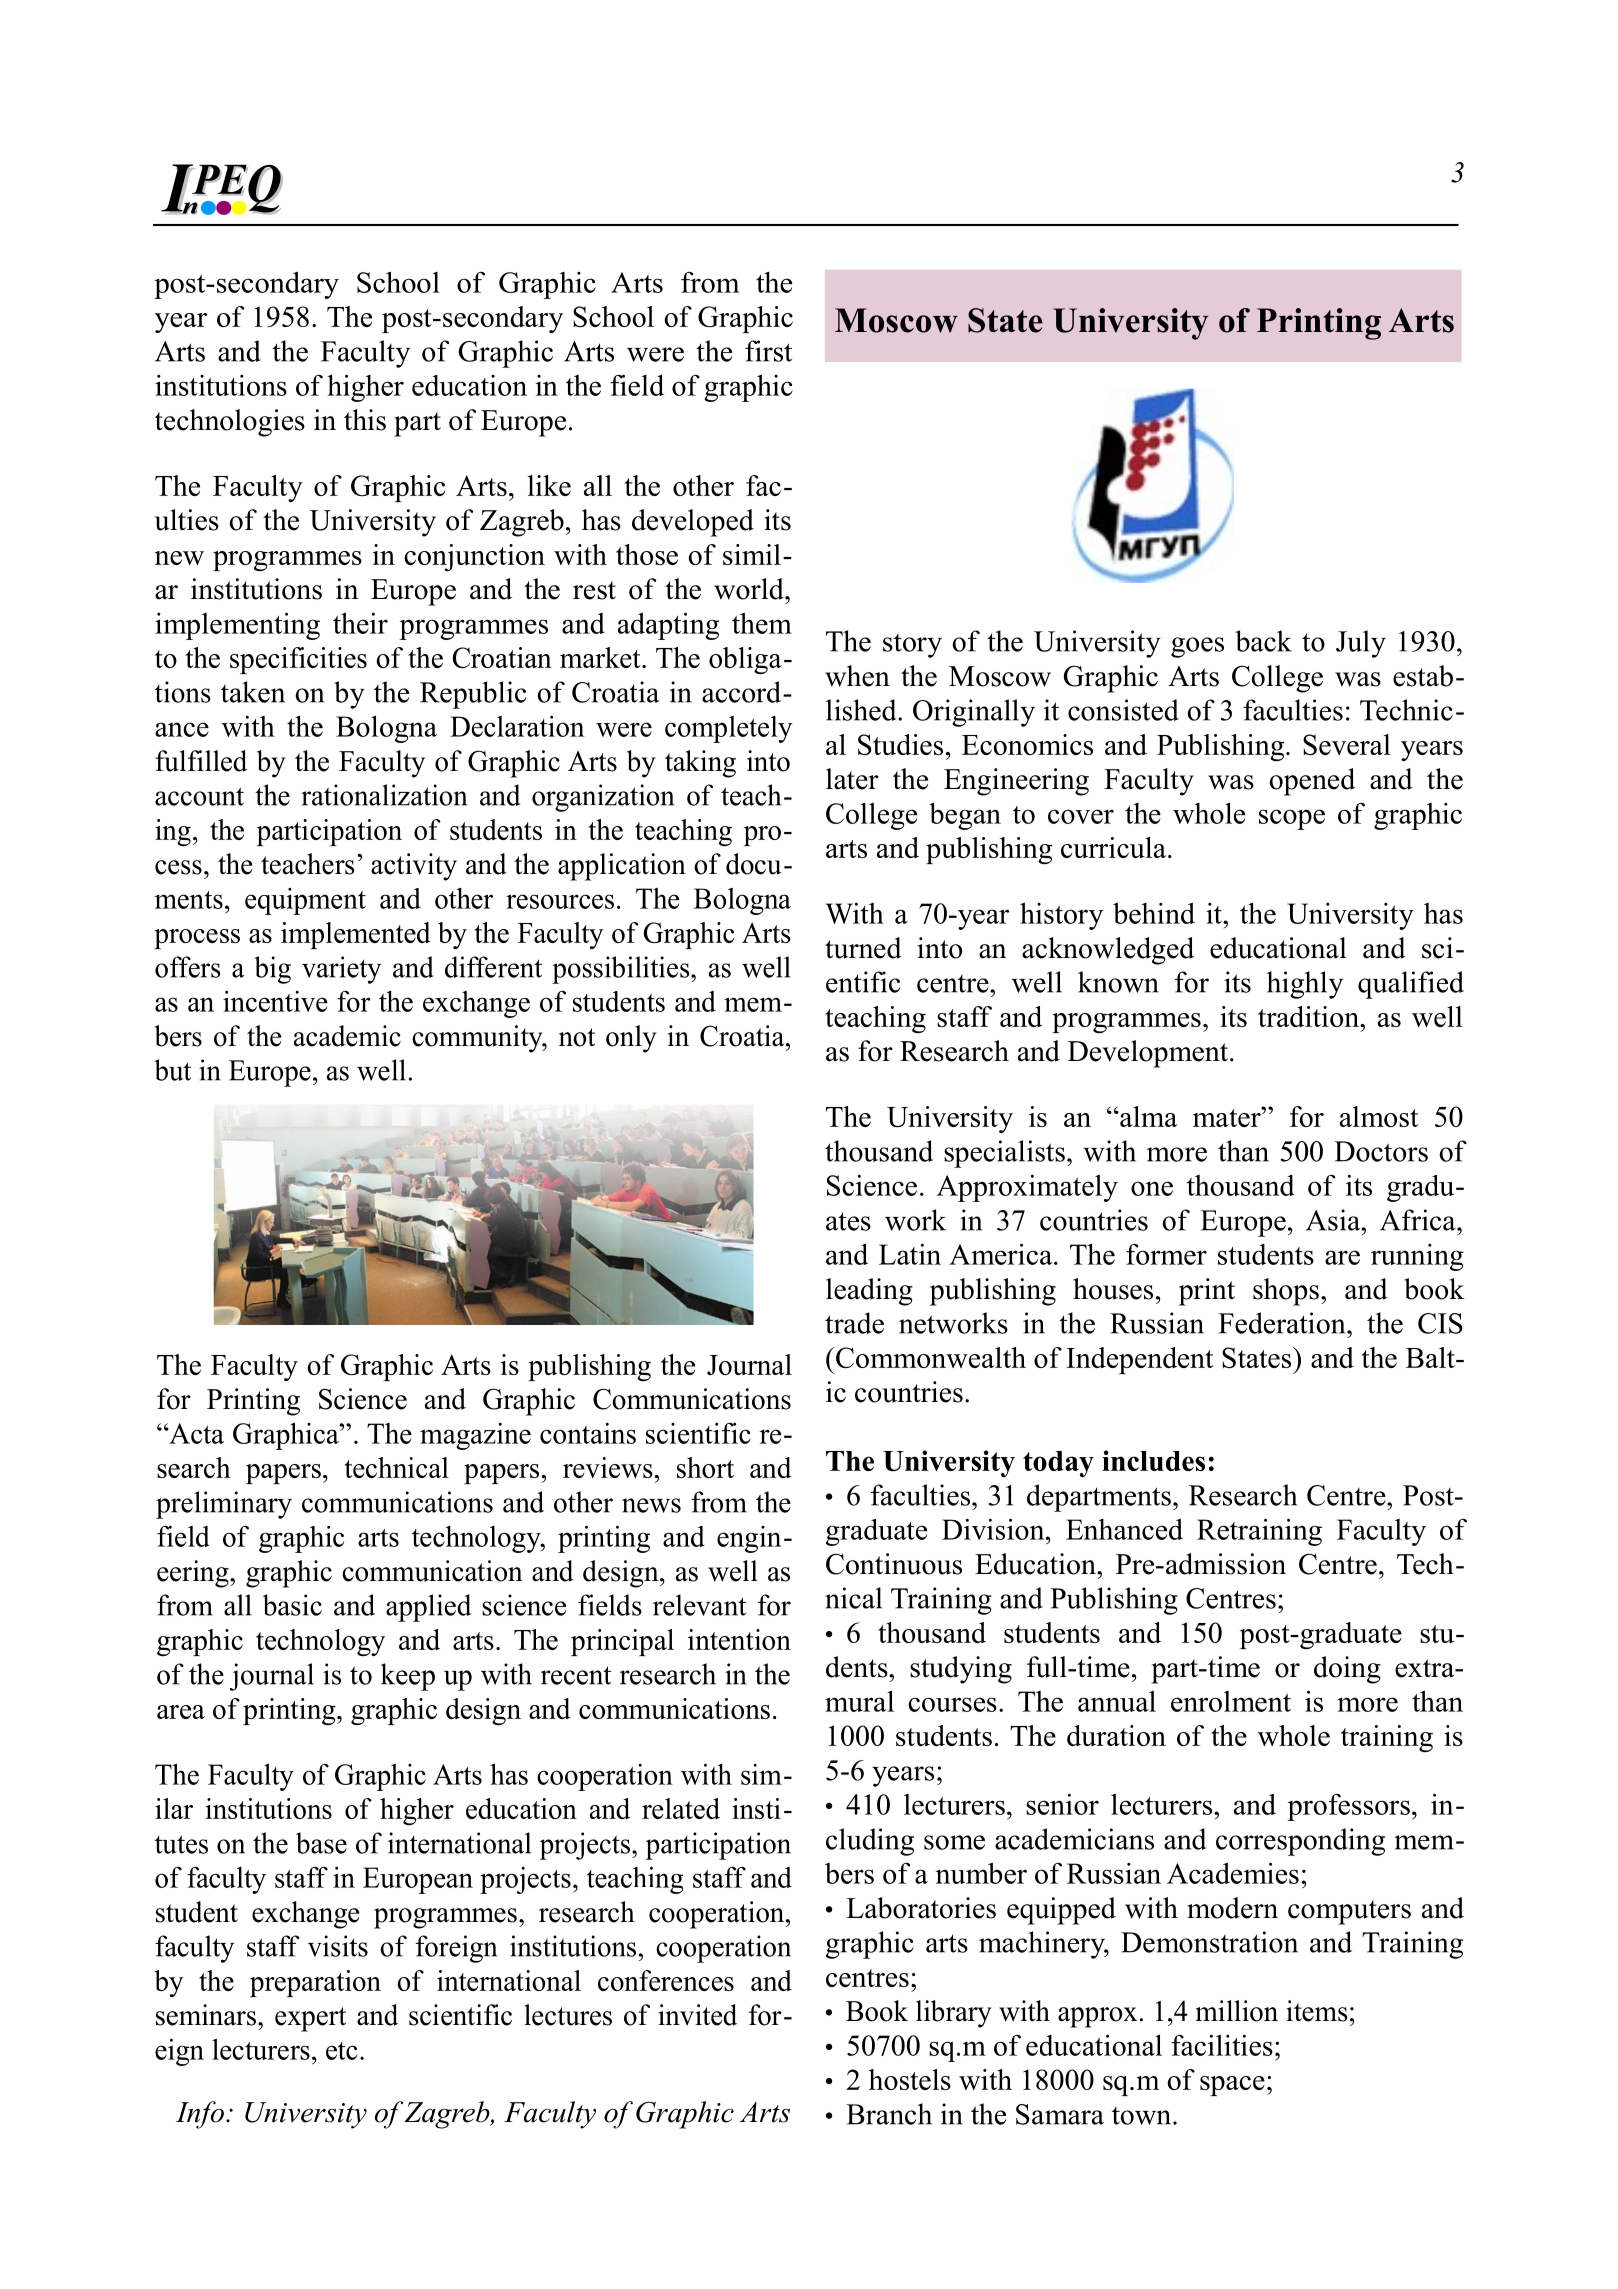 This screenshot has height=2289, width=1618. What do you see at coordinates (365, 420) in the screenshot?
I see `this` at bounding box center [365, 420].
